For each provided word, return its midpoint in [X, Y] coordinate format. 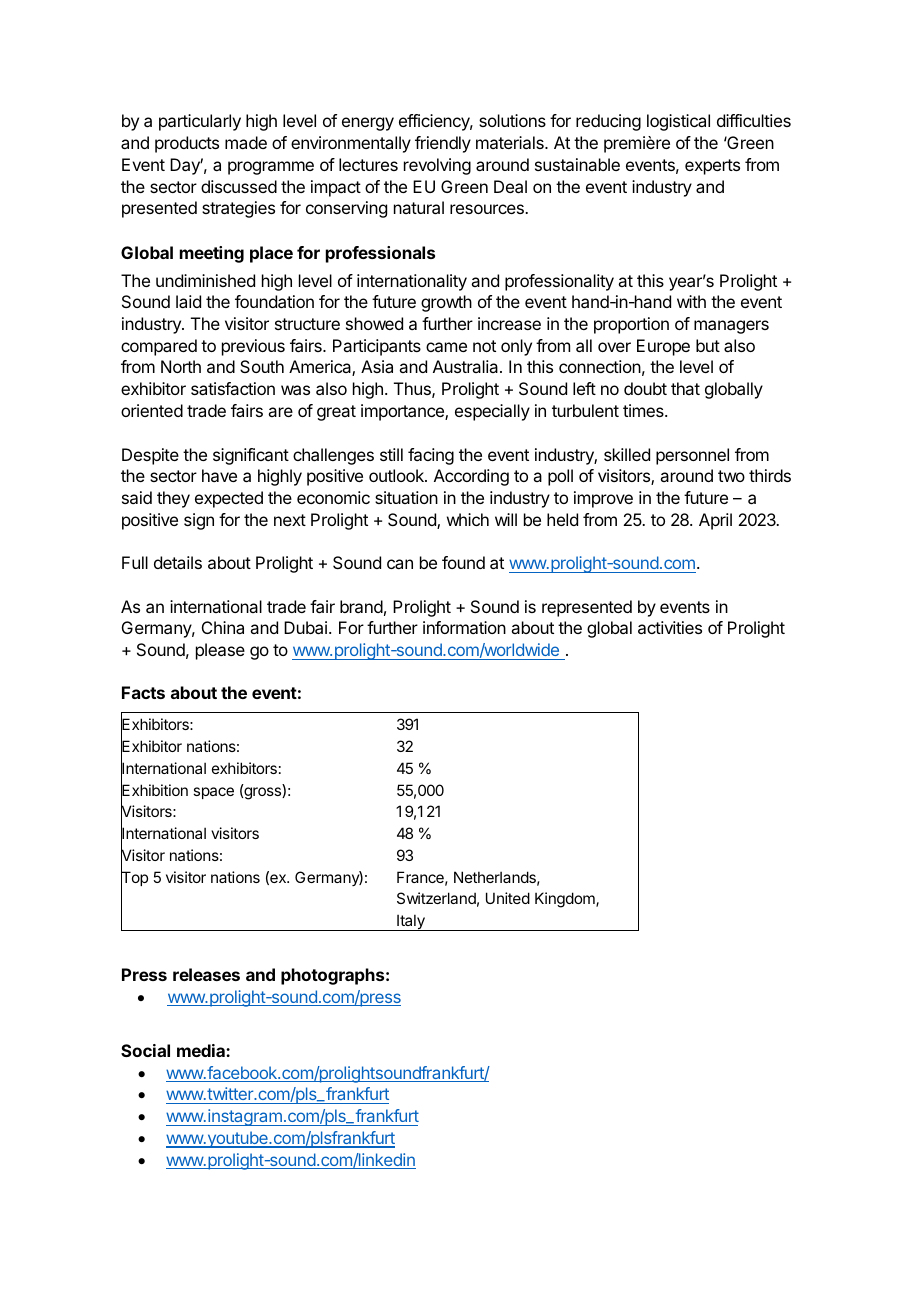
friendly [443, 144]
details [178, 562]
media [202, 1050]
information [464, 627]
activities [670, 627]
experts [712, 167]
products [187, 144]
